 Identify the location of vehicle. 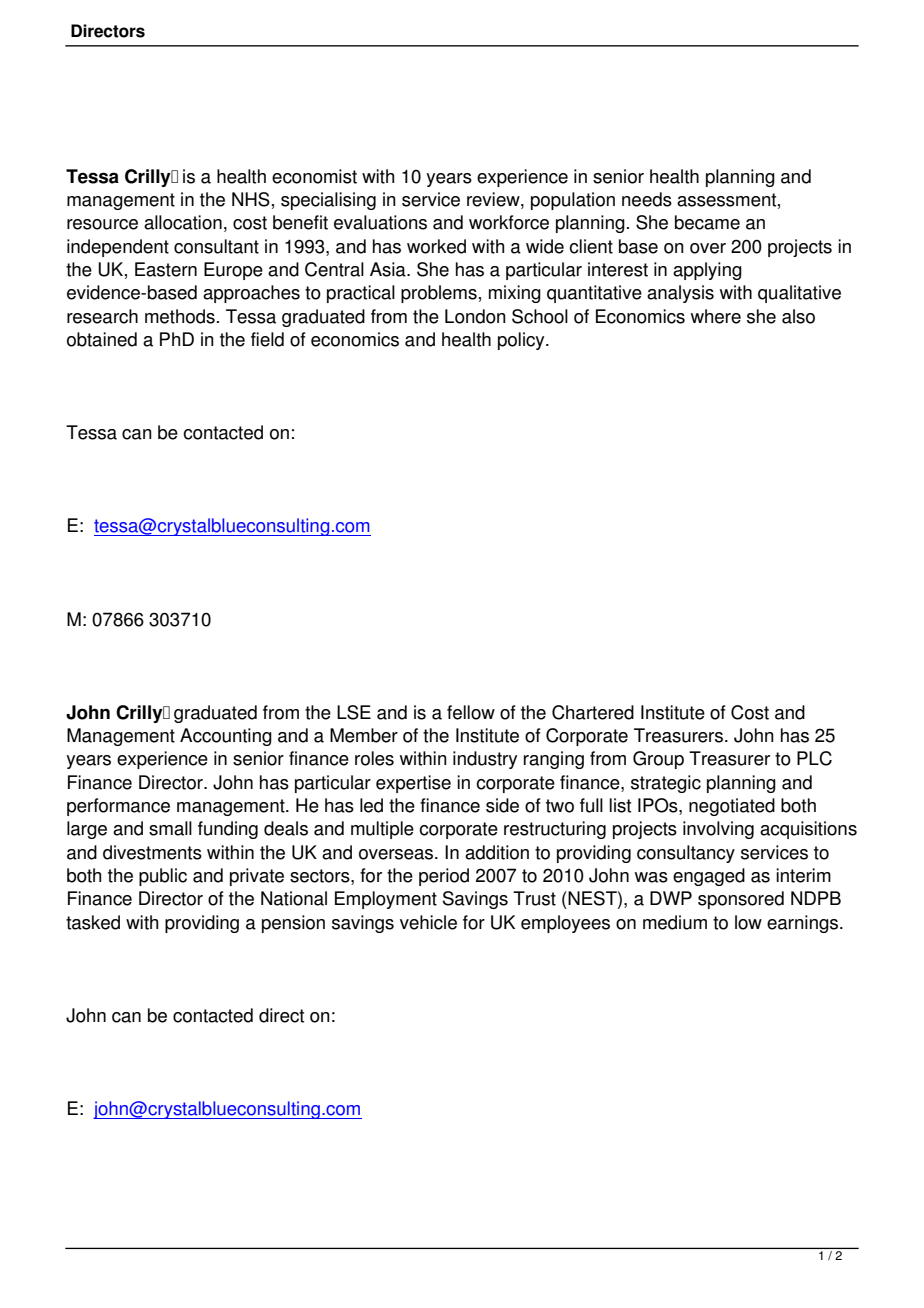
(428, 922).
